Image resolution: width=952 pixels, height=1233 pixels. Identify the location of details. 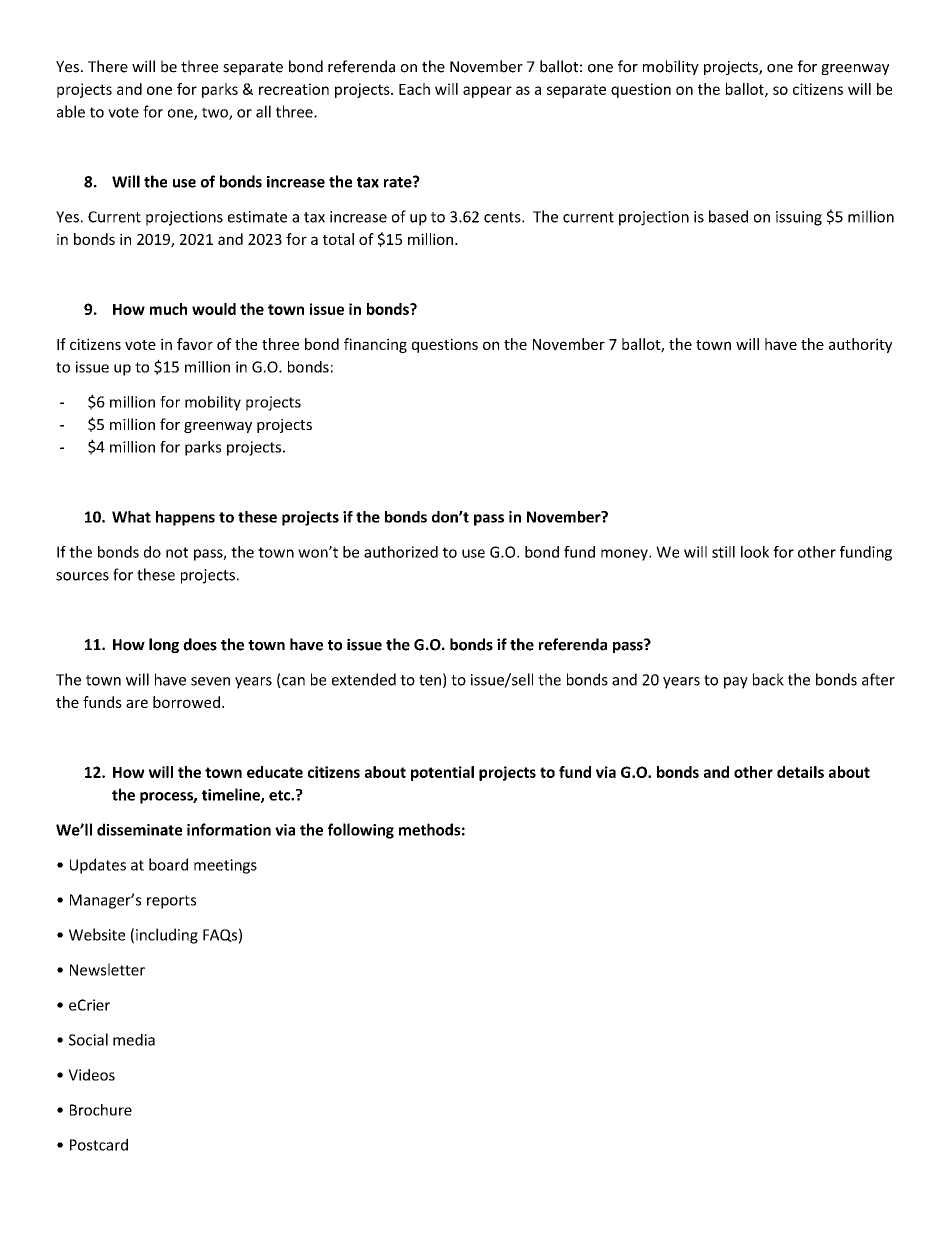
(800, 772).
